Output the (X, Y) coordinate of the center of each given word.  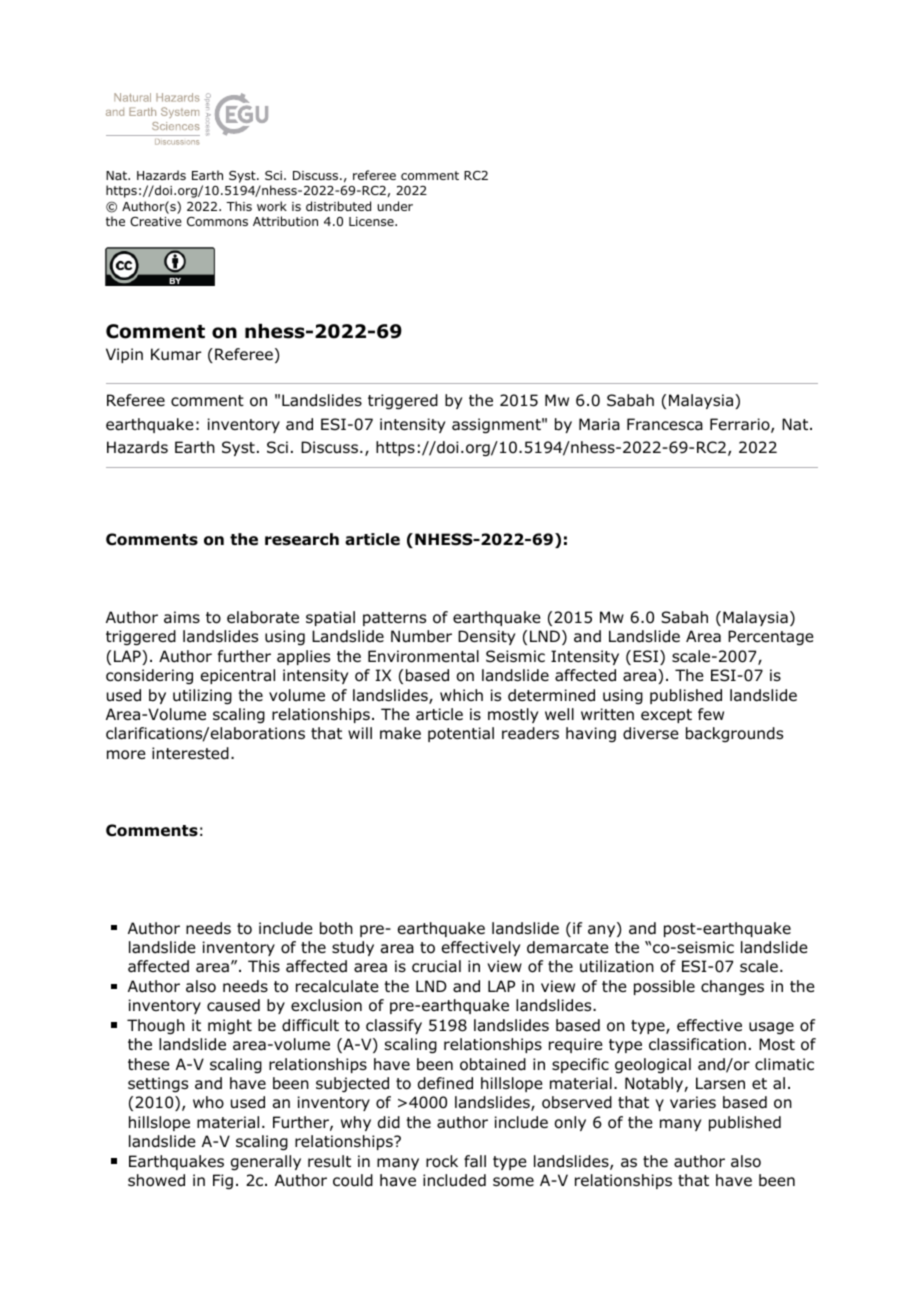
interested (190, 753)
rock (442, 1161)
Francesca (665, 424)
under (395, 206)
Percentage (771, 638)
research (302, 539)
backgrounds (734, 734)
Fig (223, 1182)
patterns (394, 619)
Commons (217, 221)
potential (461, 734)
